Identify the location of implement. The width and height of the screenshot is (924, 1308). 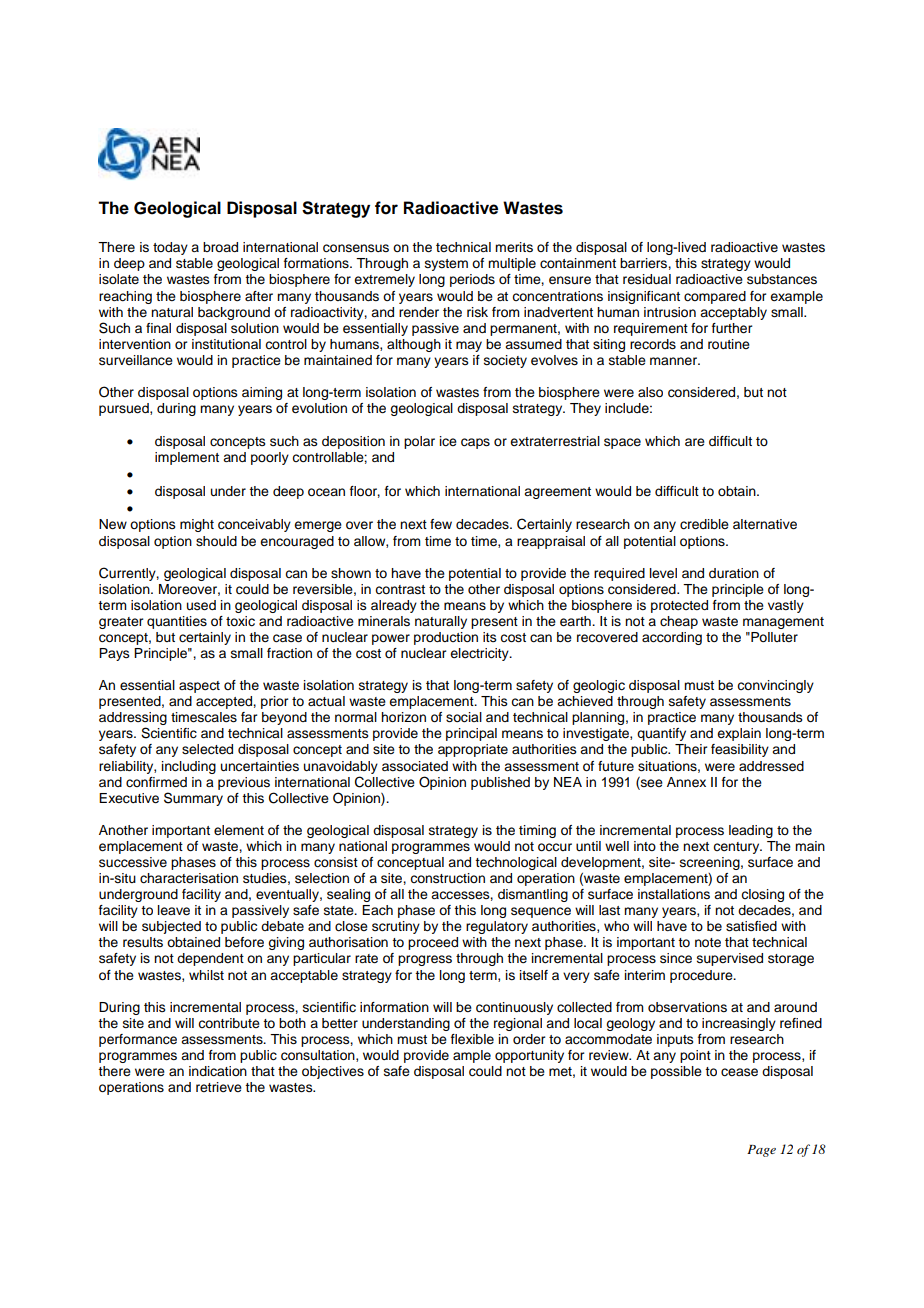
(187, 458).
